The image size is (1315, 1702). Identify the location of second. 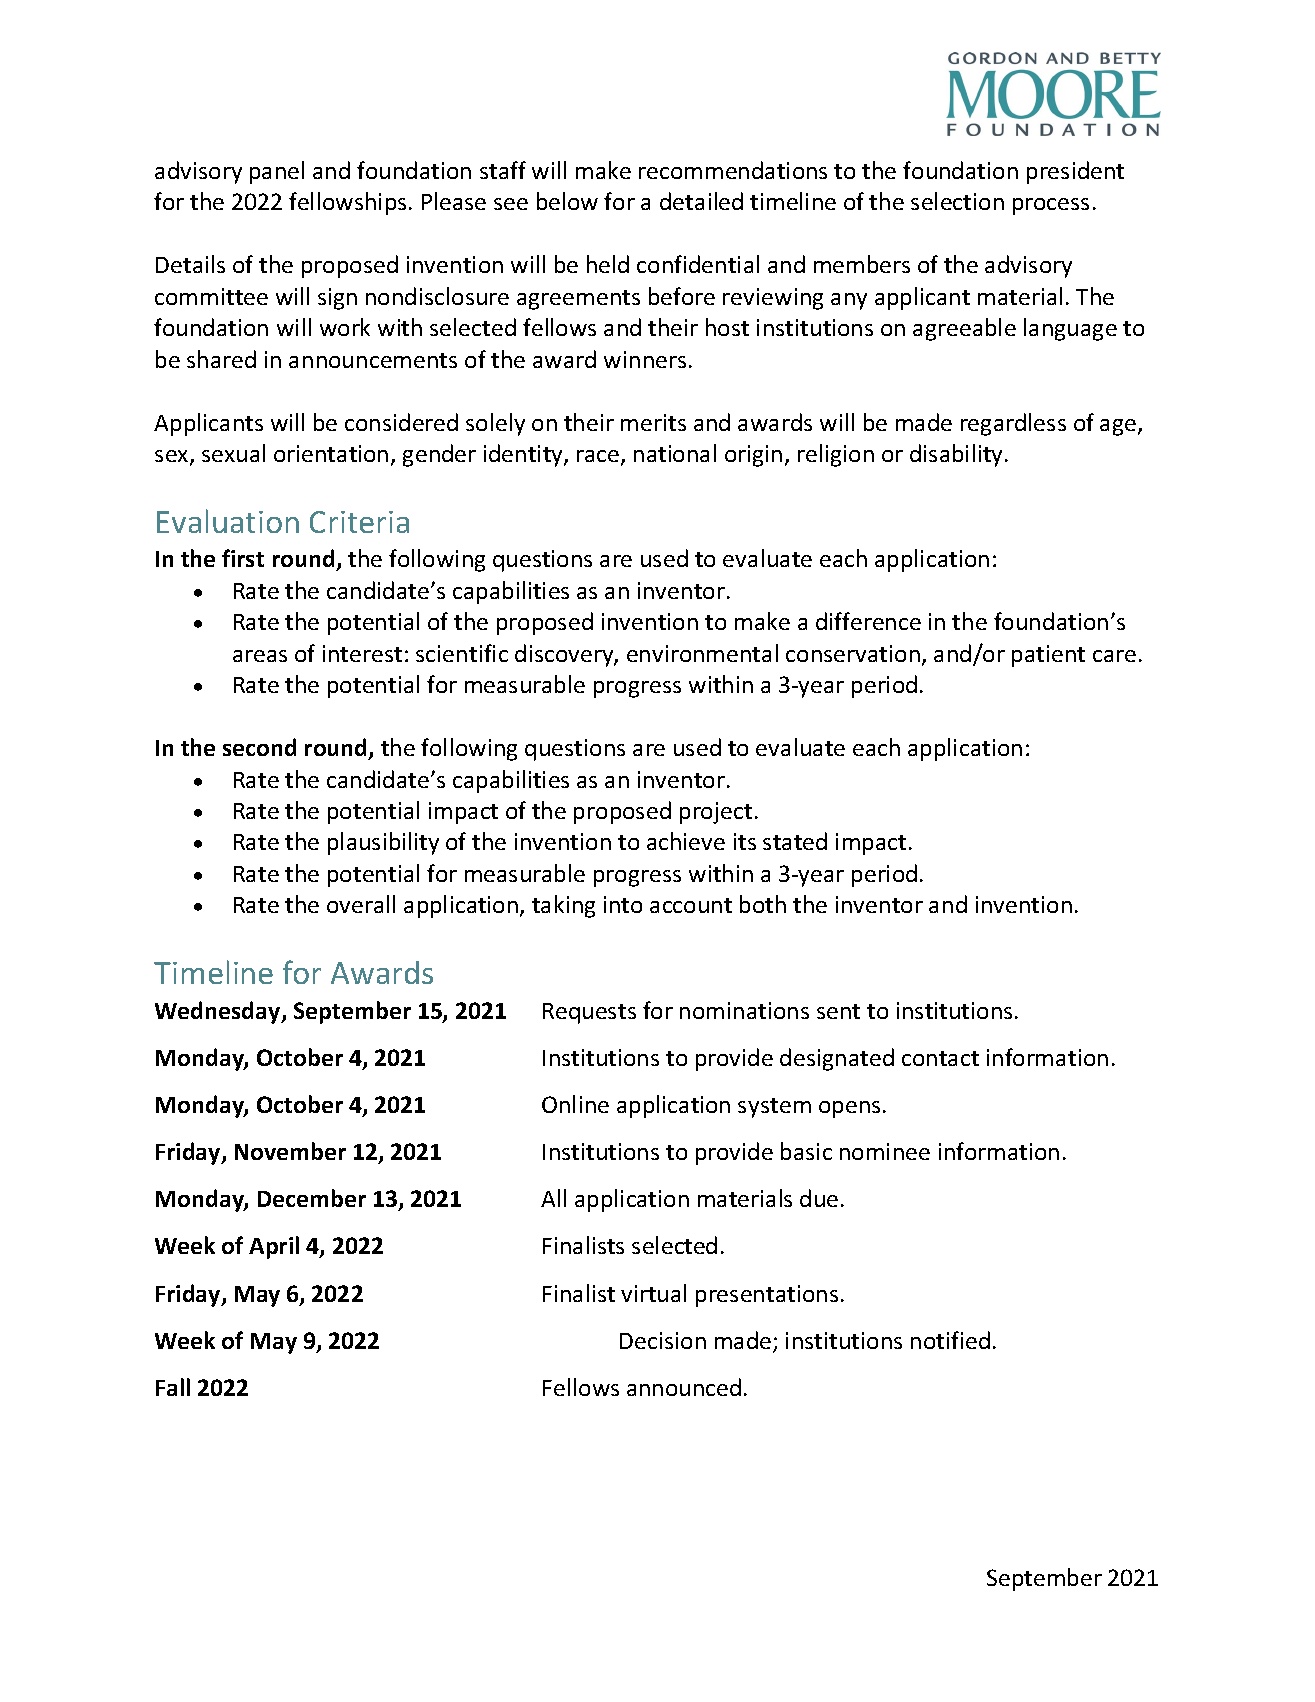
(259, 747).
